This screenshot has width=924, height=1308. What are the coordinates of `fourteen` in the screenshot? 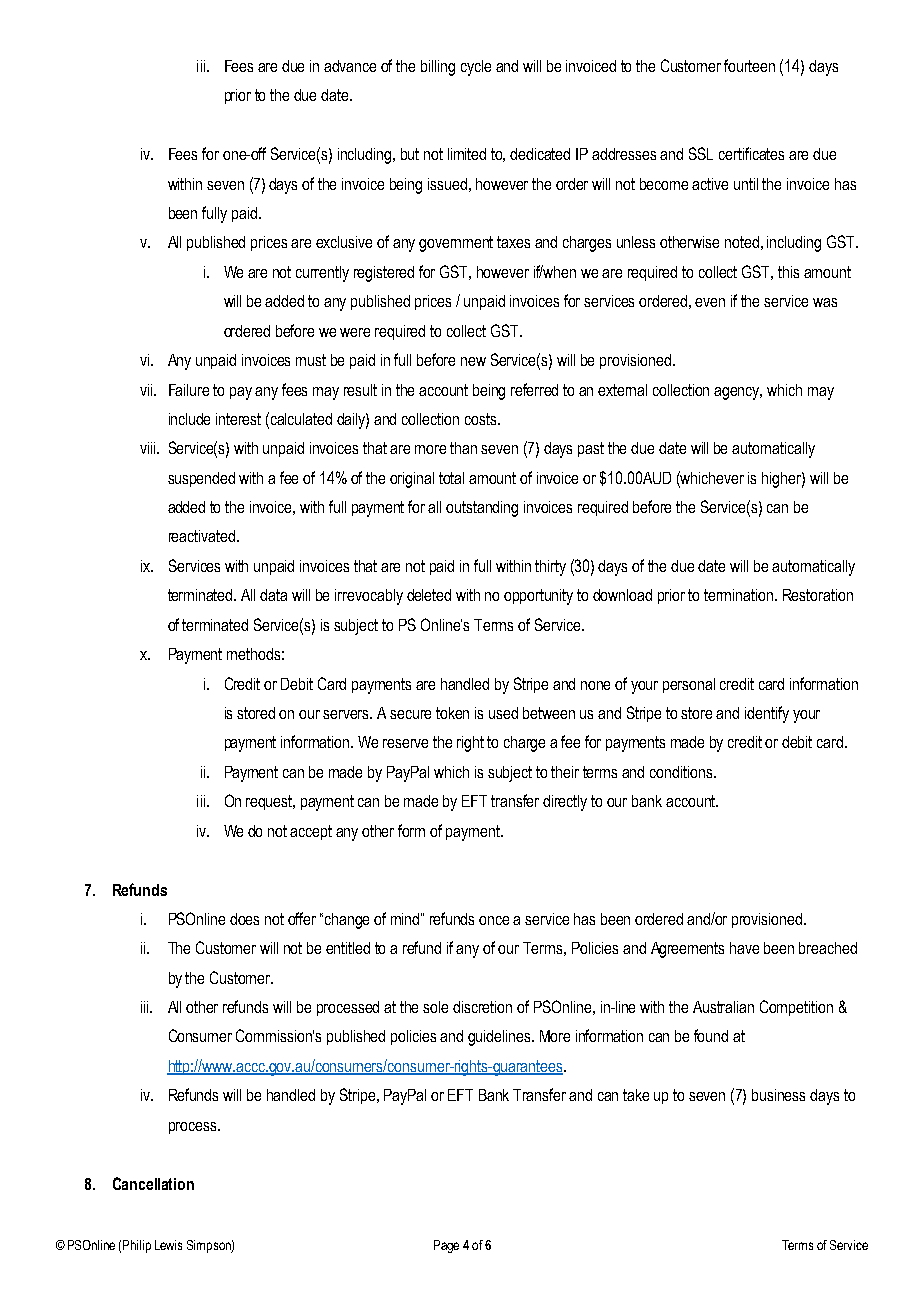 It's located at (749, 65).
